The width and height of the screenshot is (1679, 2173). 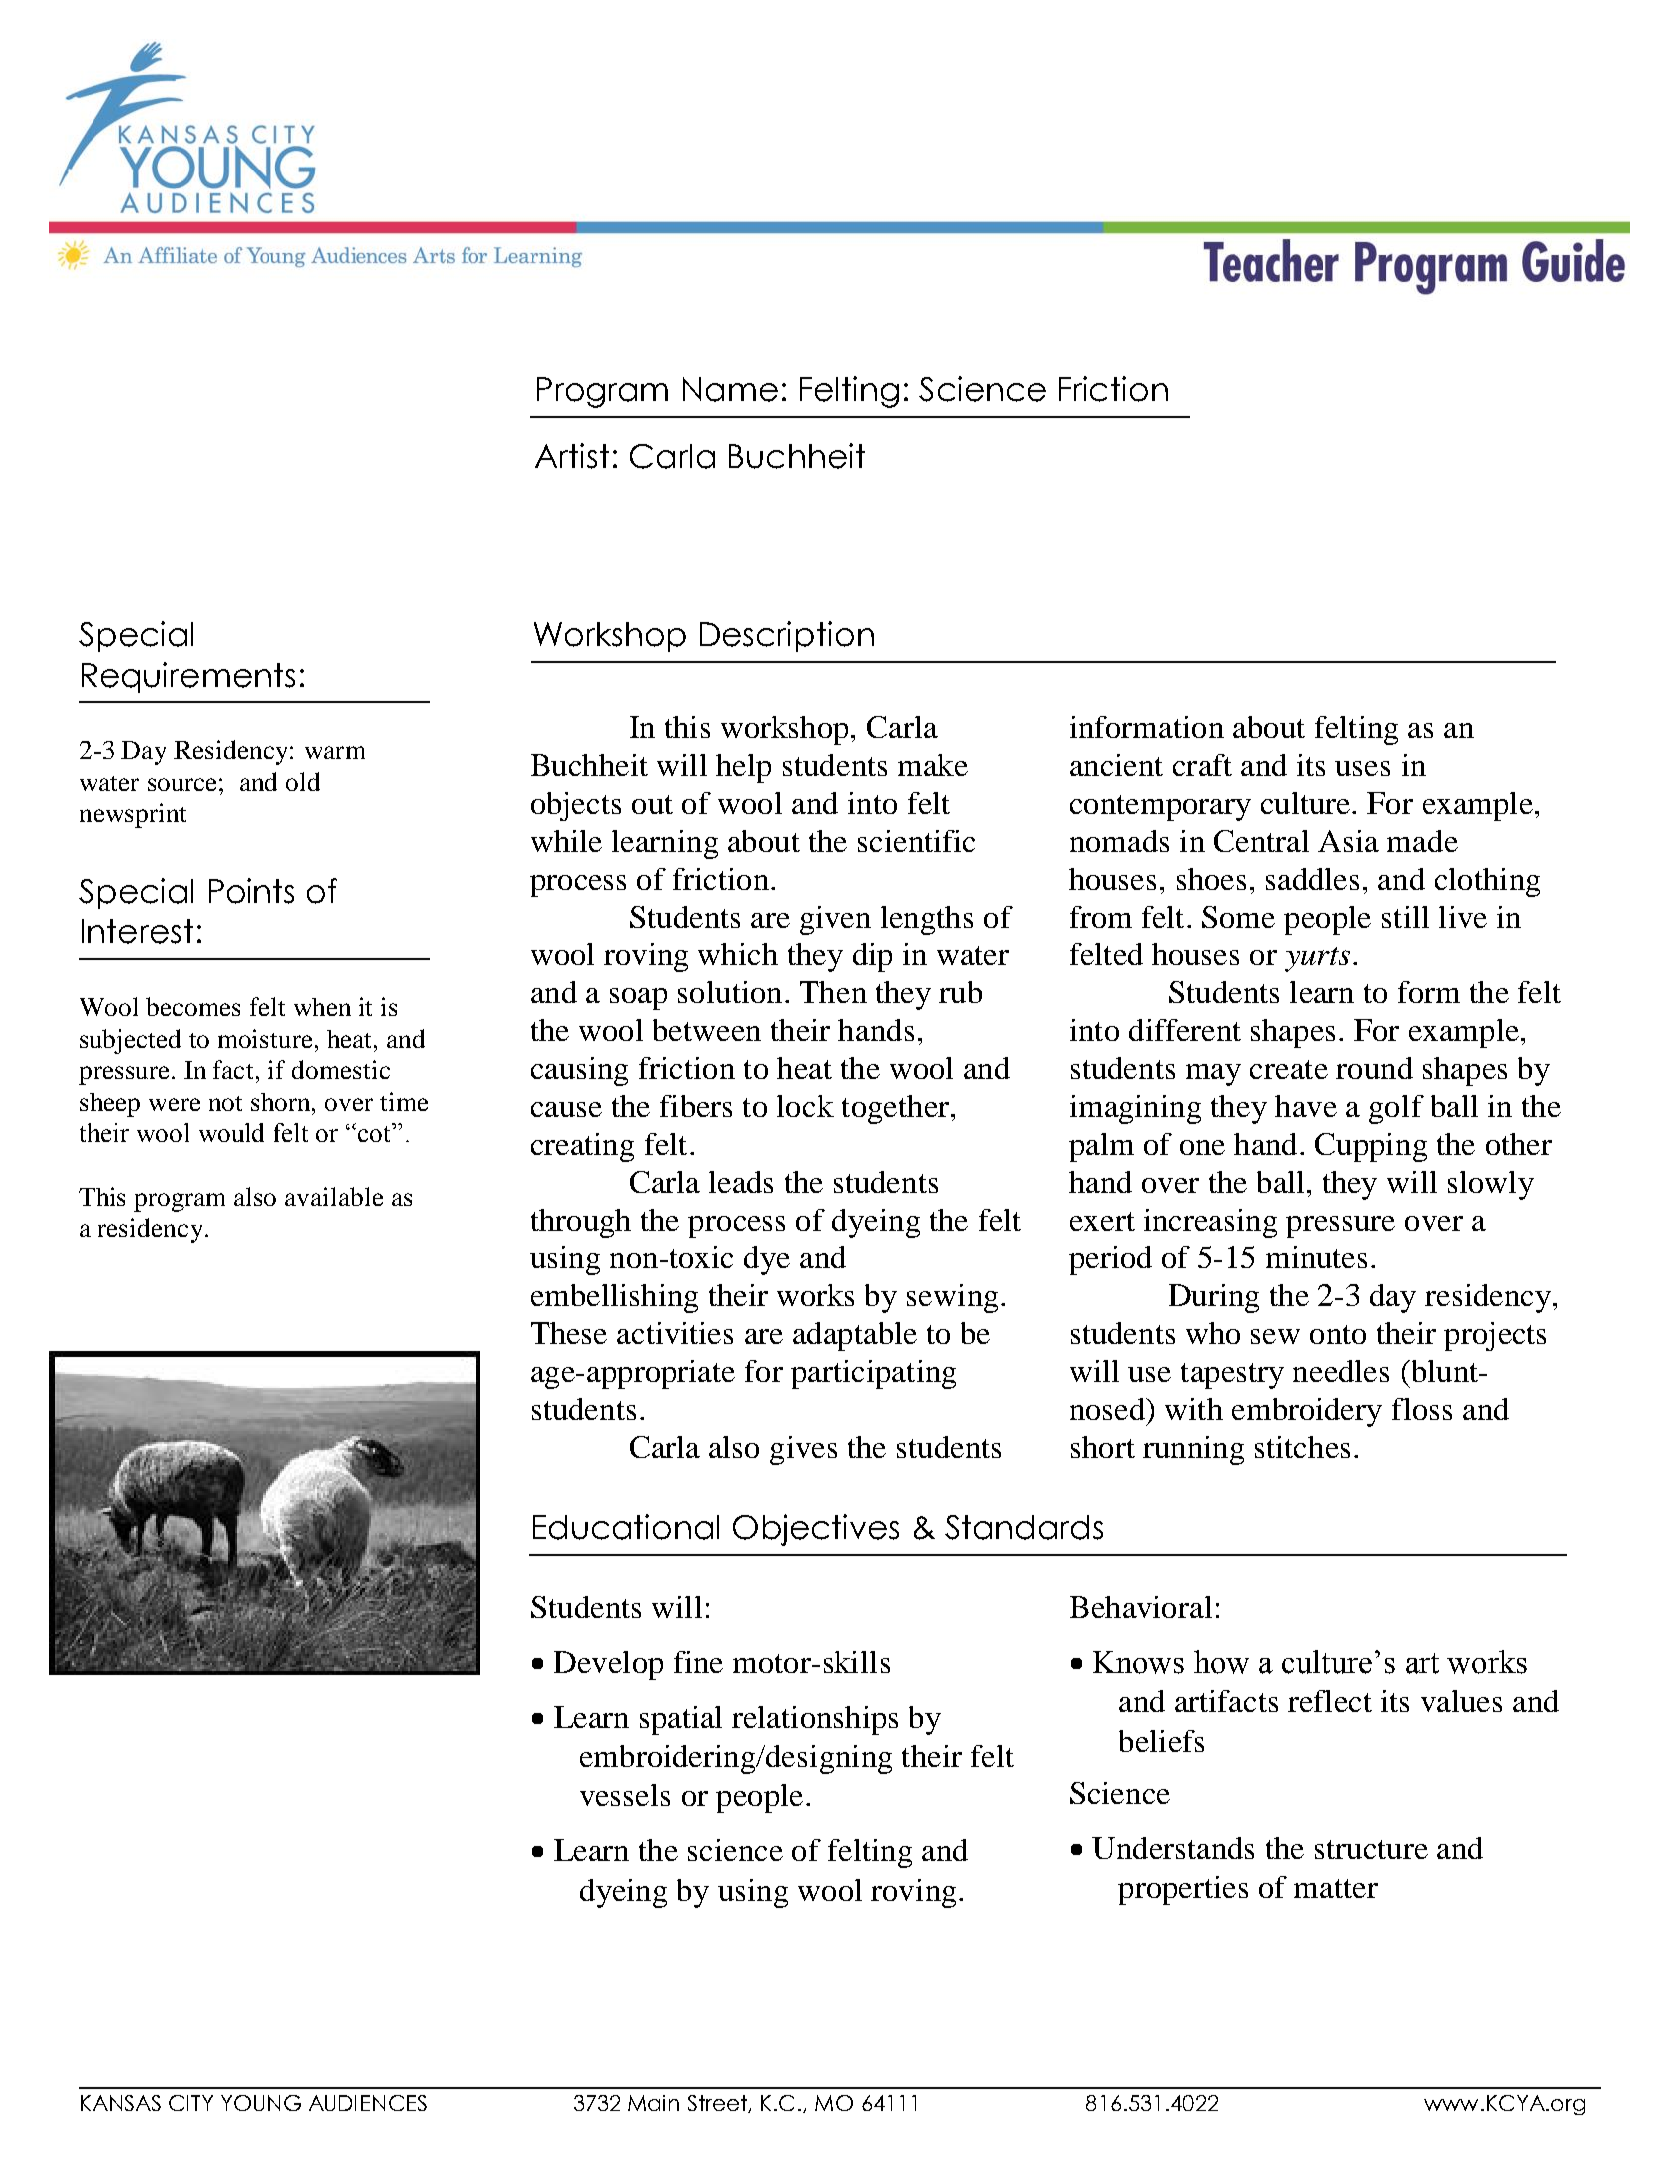 I want to click on Street, so click(x=719, y=2104).
